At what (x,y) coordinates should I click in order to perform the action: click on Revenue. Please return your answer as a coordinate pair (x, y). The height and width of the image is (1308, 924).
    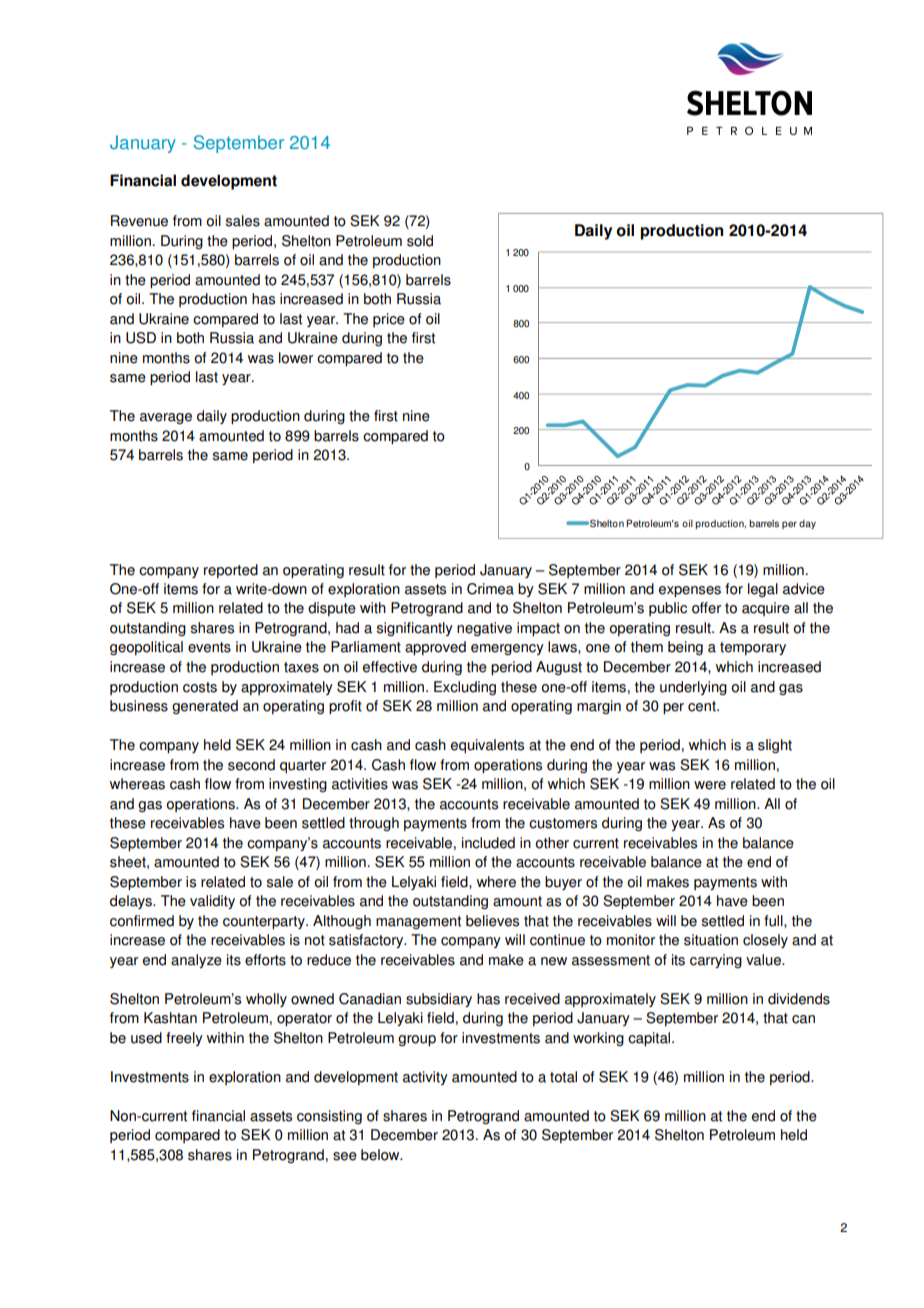
    Looking at the image, I should click on (139, 221).
